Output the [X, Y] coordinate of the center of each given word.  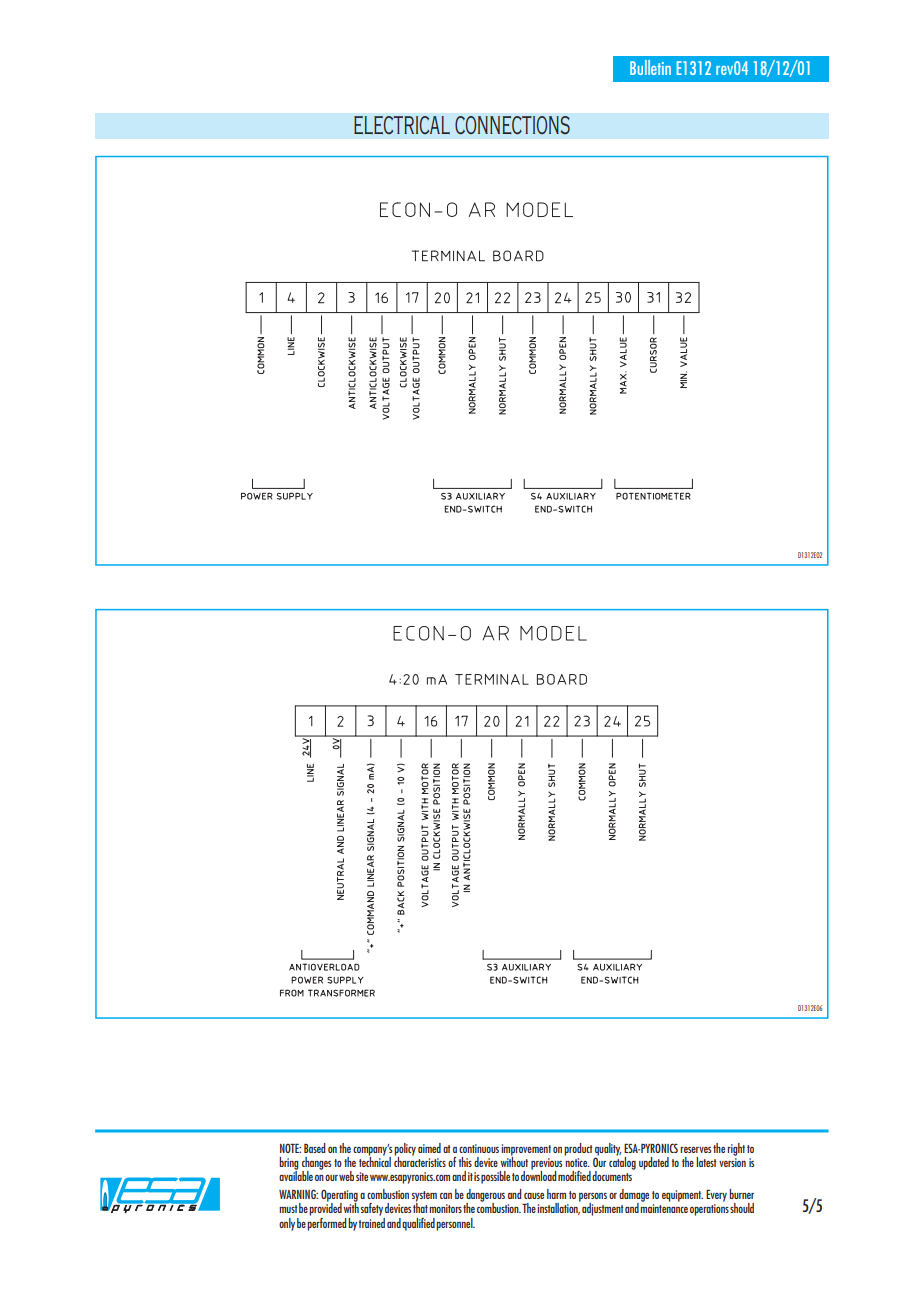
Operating [339, 1196]
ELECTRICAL [402, 125]
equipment [682, 1196]
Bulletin [650, 67]
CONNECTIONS [512, 125]
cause [534, 1196]
